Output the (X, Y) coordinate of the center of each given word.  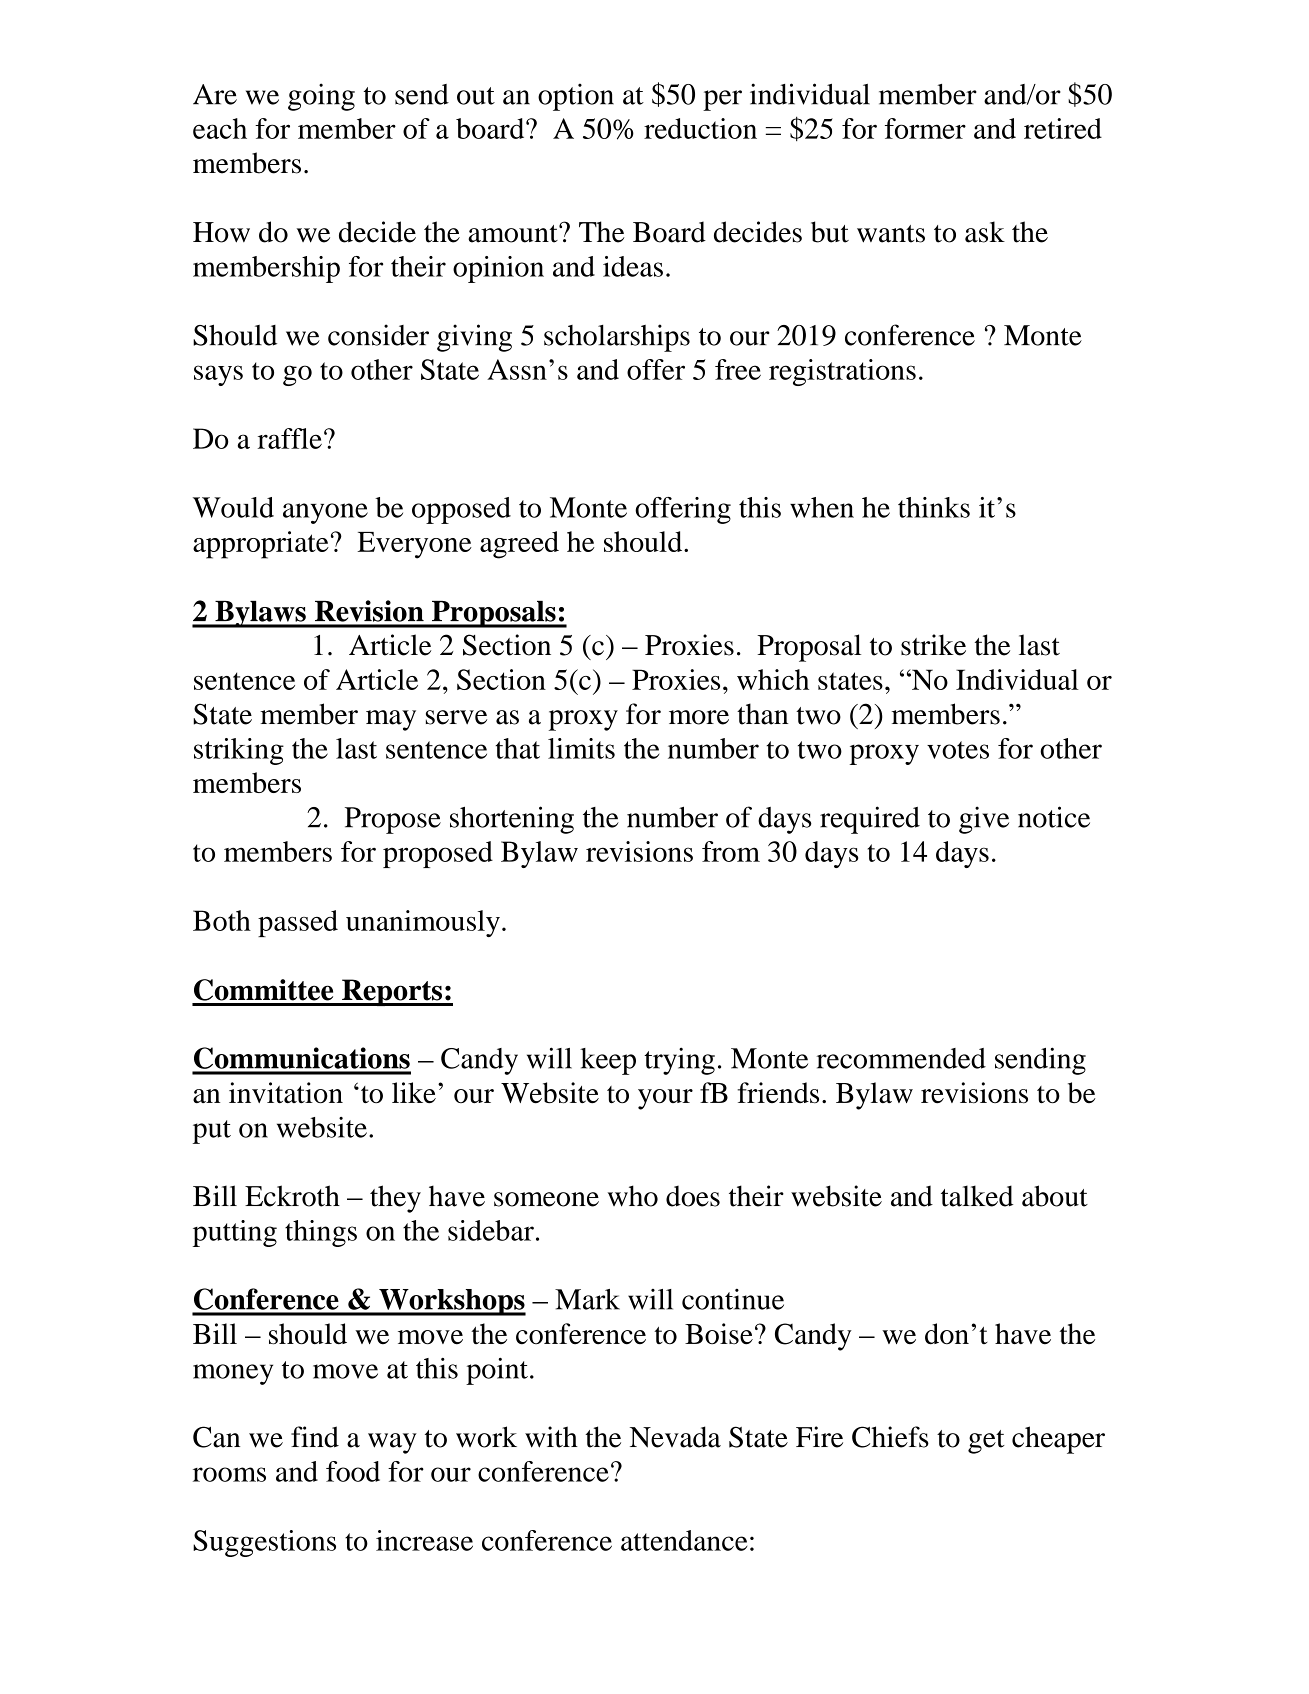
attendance (684, 1540)
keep (608, 1061)
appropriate (261, 545)
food (353, 1471)
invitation (286, 1092)
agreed (519, 545)
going (321, 97)
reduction (700, 128)
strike (933, 645)
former (925, 128)
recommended (901, 1058)
